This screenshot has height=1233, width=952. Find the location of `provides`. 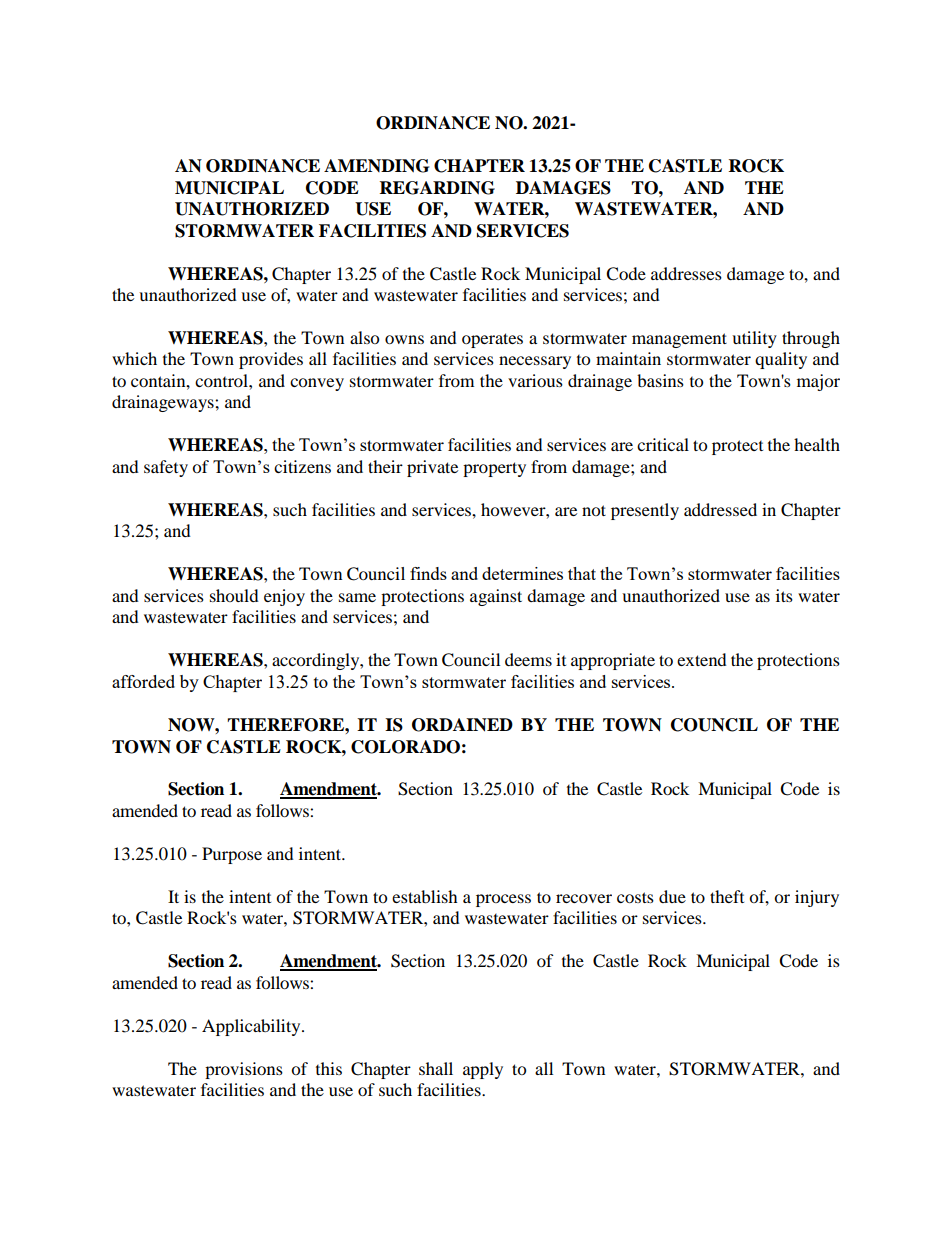

provides is located at coordinates (271, 360).
